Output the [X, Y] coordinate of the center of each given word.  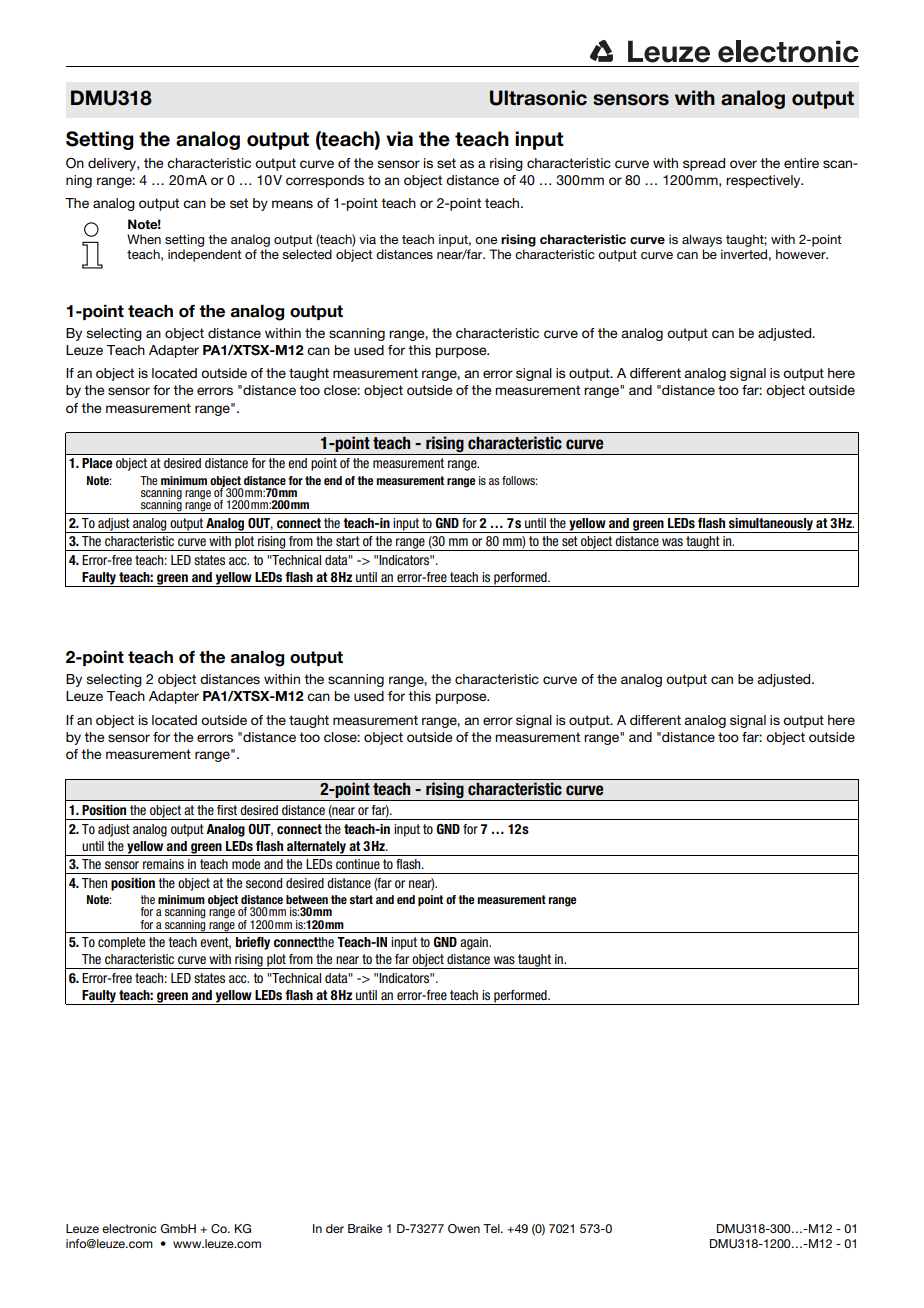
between [307, 899]
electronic [129, 1228]
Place [97, 463]
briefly [253, 943]
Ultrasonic [538, 98]
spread [704, 164]
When [144, 239]
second [264, 883]
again [475, 943]
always [702, 240]
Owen [464, 1229]
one [486, 240]
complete [121, 943]
